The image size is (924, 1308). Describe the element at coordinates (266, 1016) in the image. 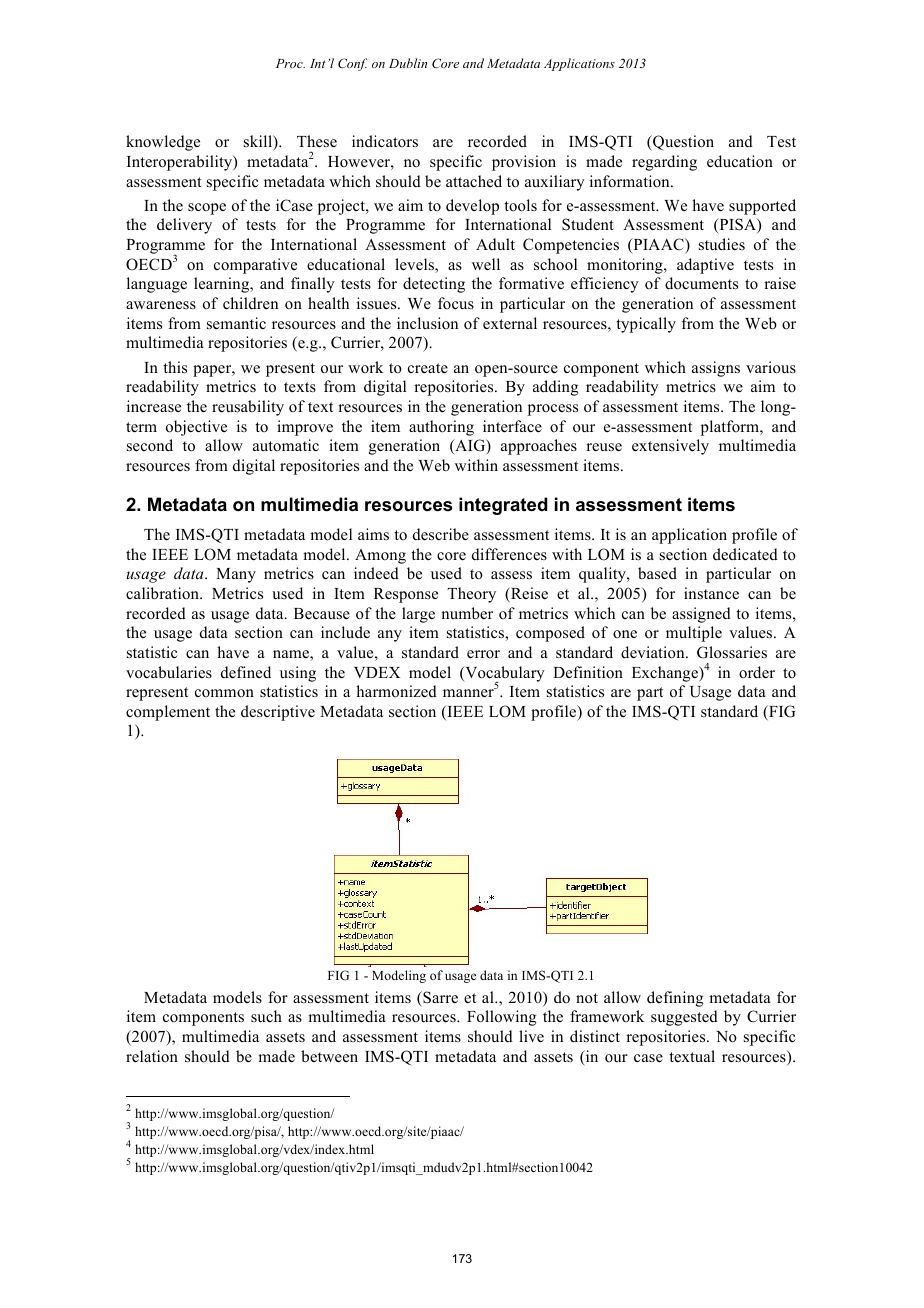

I see `such` at that location.
